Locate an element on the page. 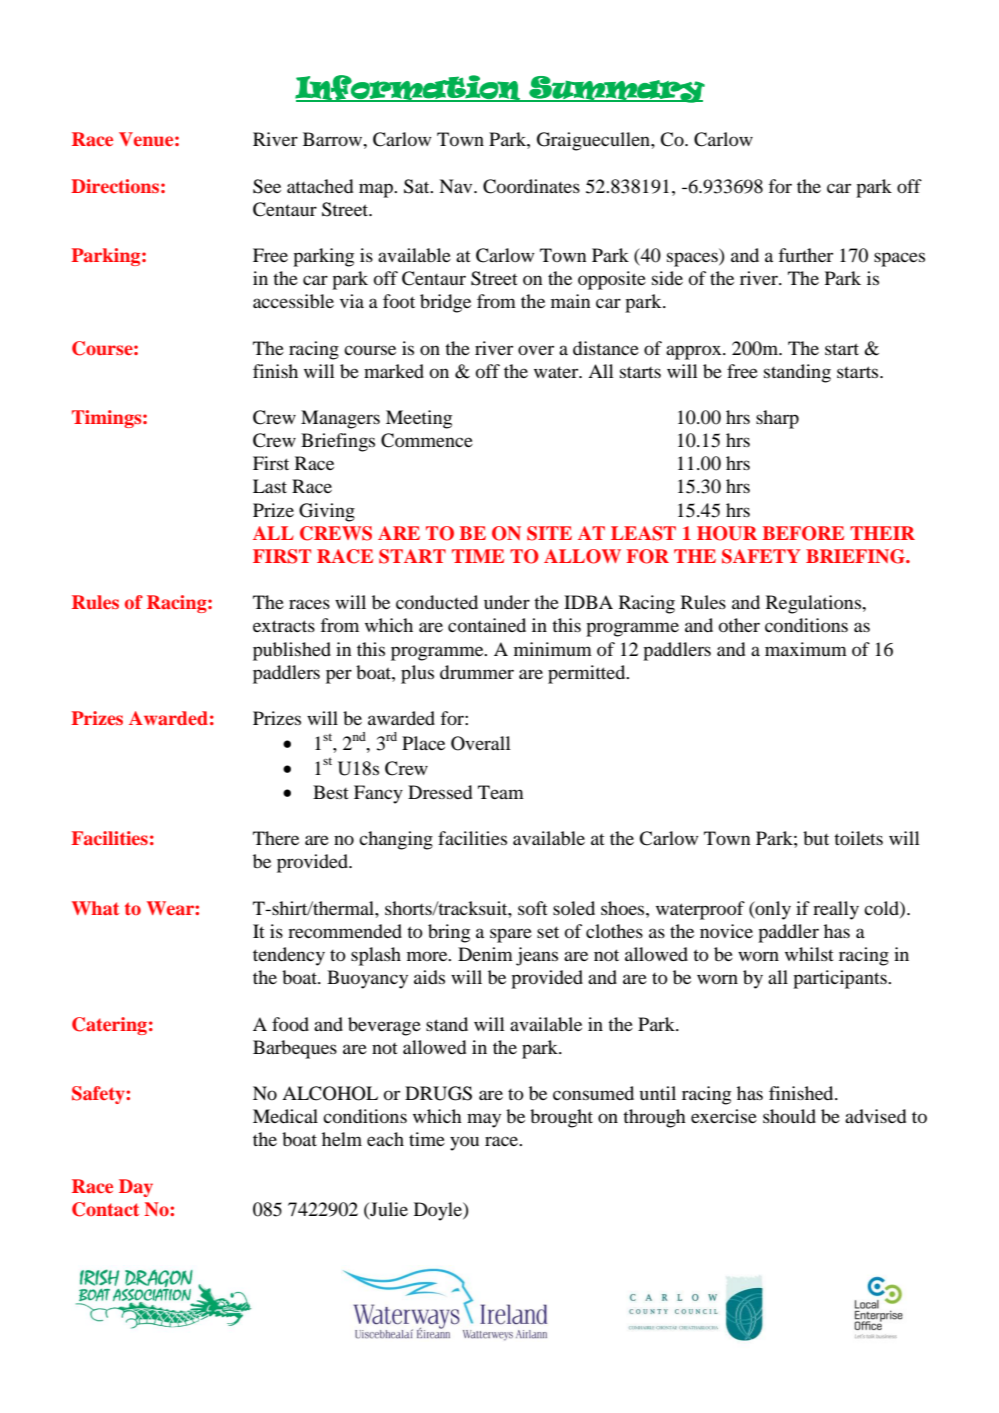 This document has width=999, height=1413. Day is located at coordinates (136, 1188).
